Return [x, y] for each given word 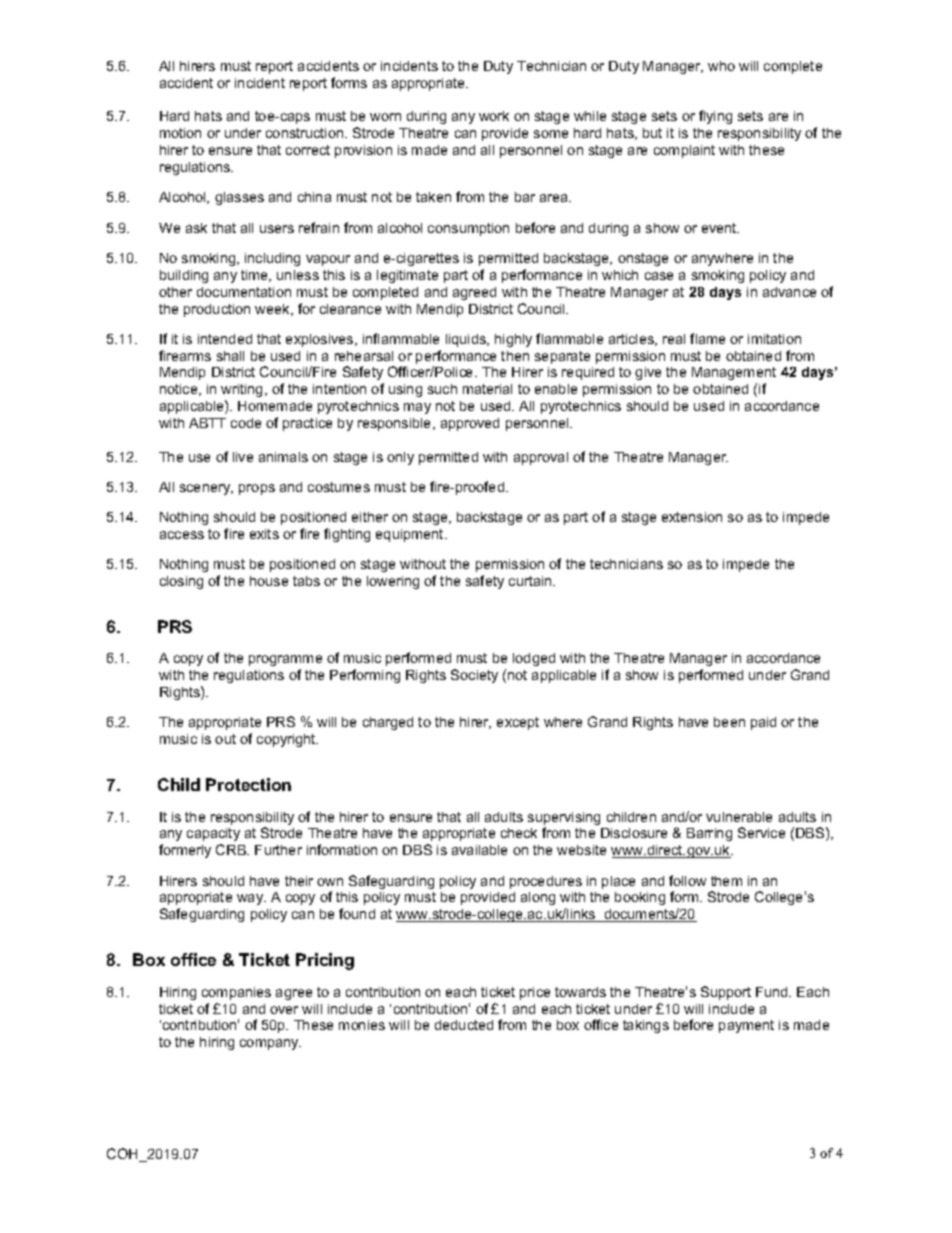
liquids [467, 340]
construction [306, 133]
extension [692, 517]
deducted [464, 1025]
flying [715, 117]
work [494, 116]
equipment [411, 535]
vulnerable [739, 817]
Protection [248, 784]
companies [236, 993]
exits [264, 534]
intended [225, 339]
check [519, 833]
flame [707, 338]
